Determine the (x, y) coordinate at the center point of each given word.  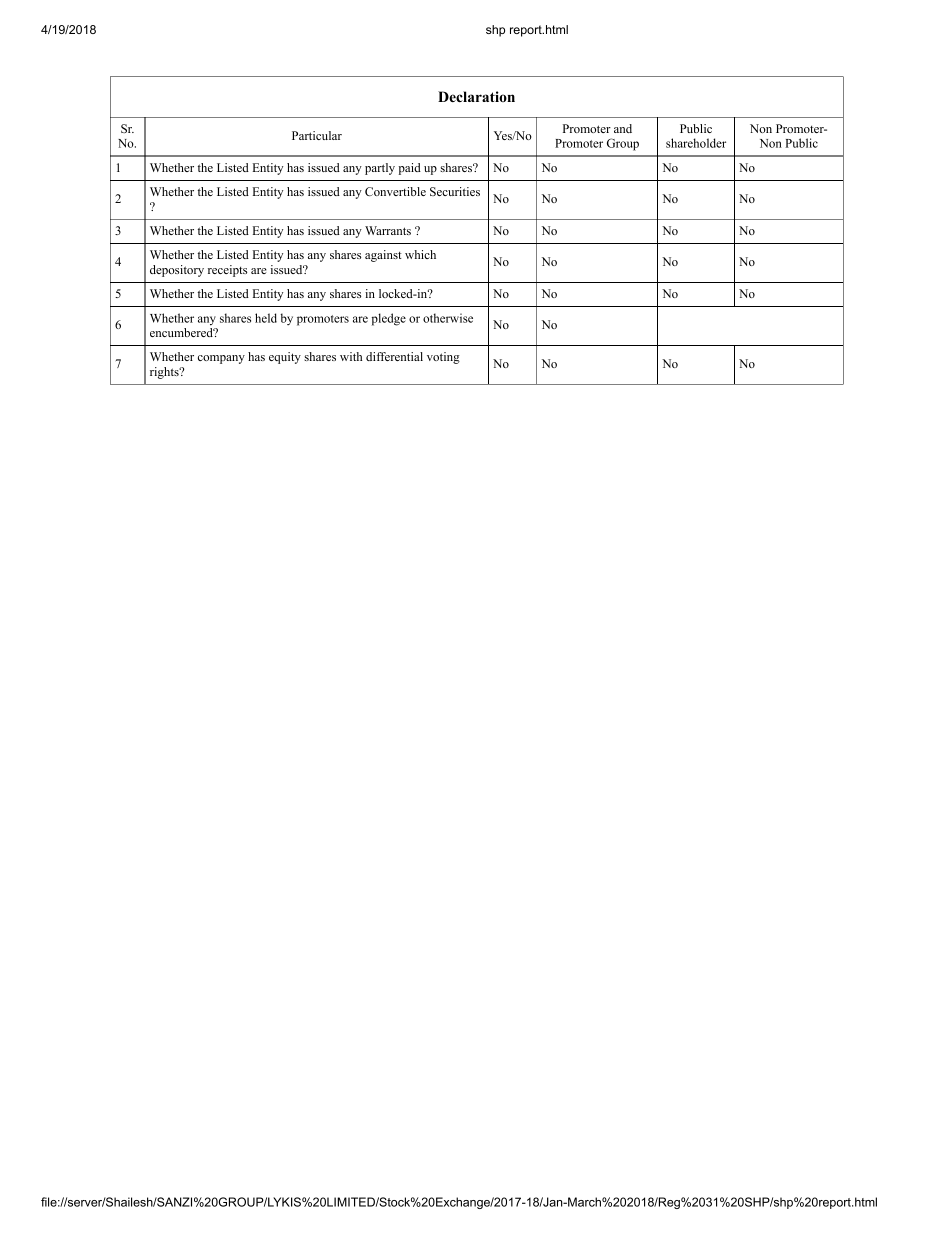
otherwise (448, 318)
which (420, 254)
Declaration (476, 96)
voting (443, 358)
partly (380, 169)
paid (410, 169)
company (221, 359)
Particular (317, 135)
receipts (227, 271)
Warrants (388, 230)
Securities (455, 191)
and (623, 128)
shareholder (696, 143)
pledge (389, 319)
